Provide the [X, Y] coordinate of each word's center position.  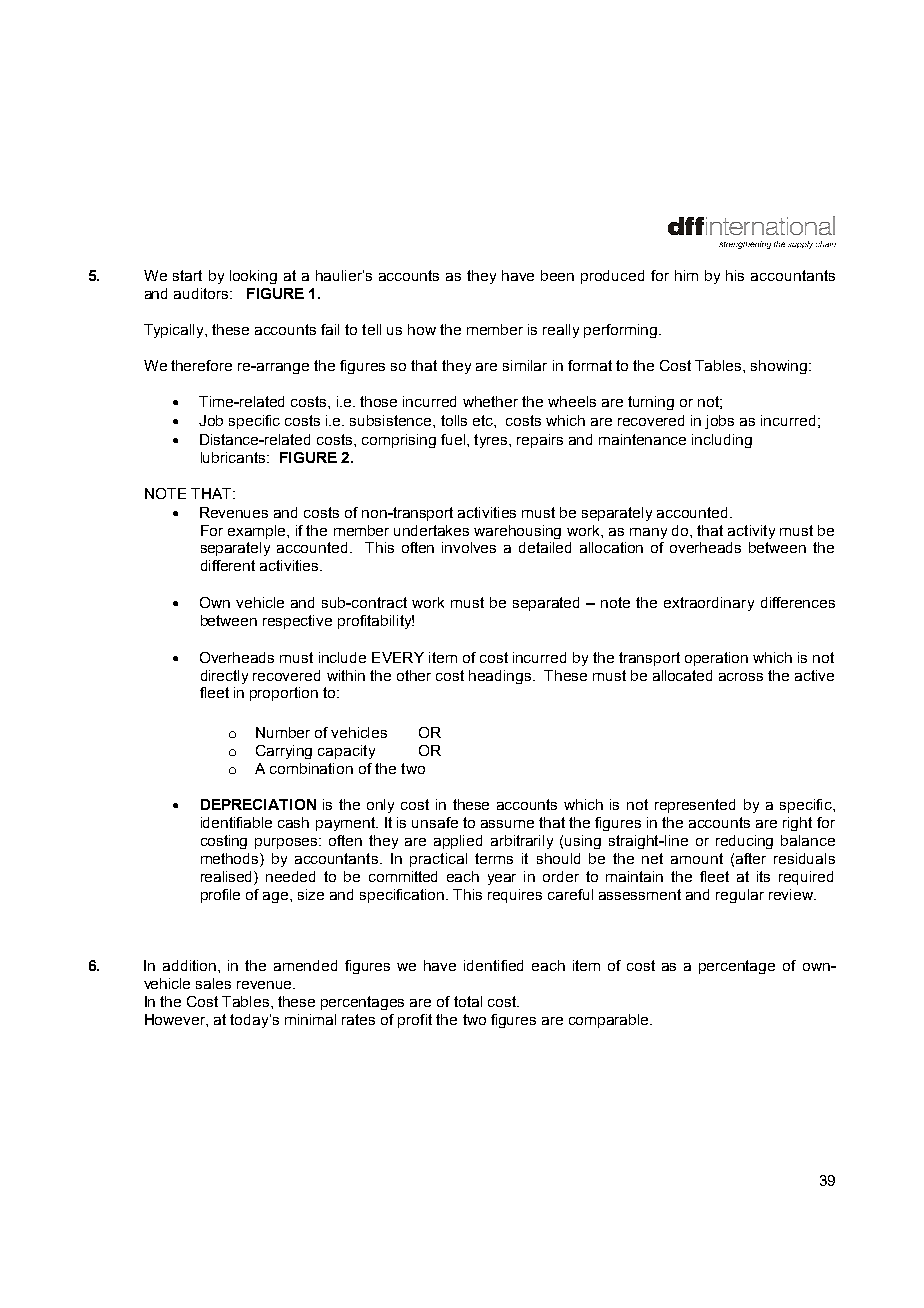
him [686, 275]
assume [507, 824]
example [258, 532]
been [557, 275]
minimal [310, 1019]
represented [695, 806]
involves [469, 547]
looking [253, 277]
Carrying [284, 752]
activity [751, 532]
